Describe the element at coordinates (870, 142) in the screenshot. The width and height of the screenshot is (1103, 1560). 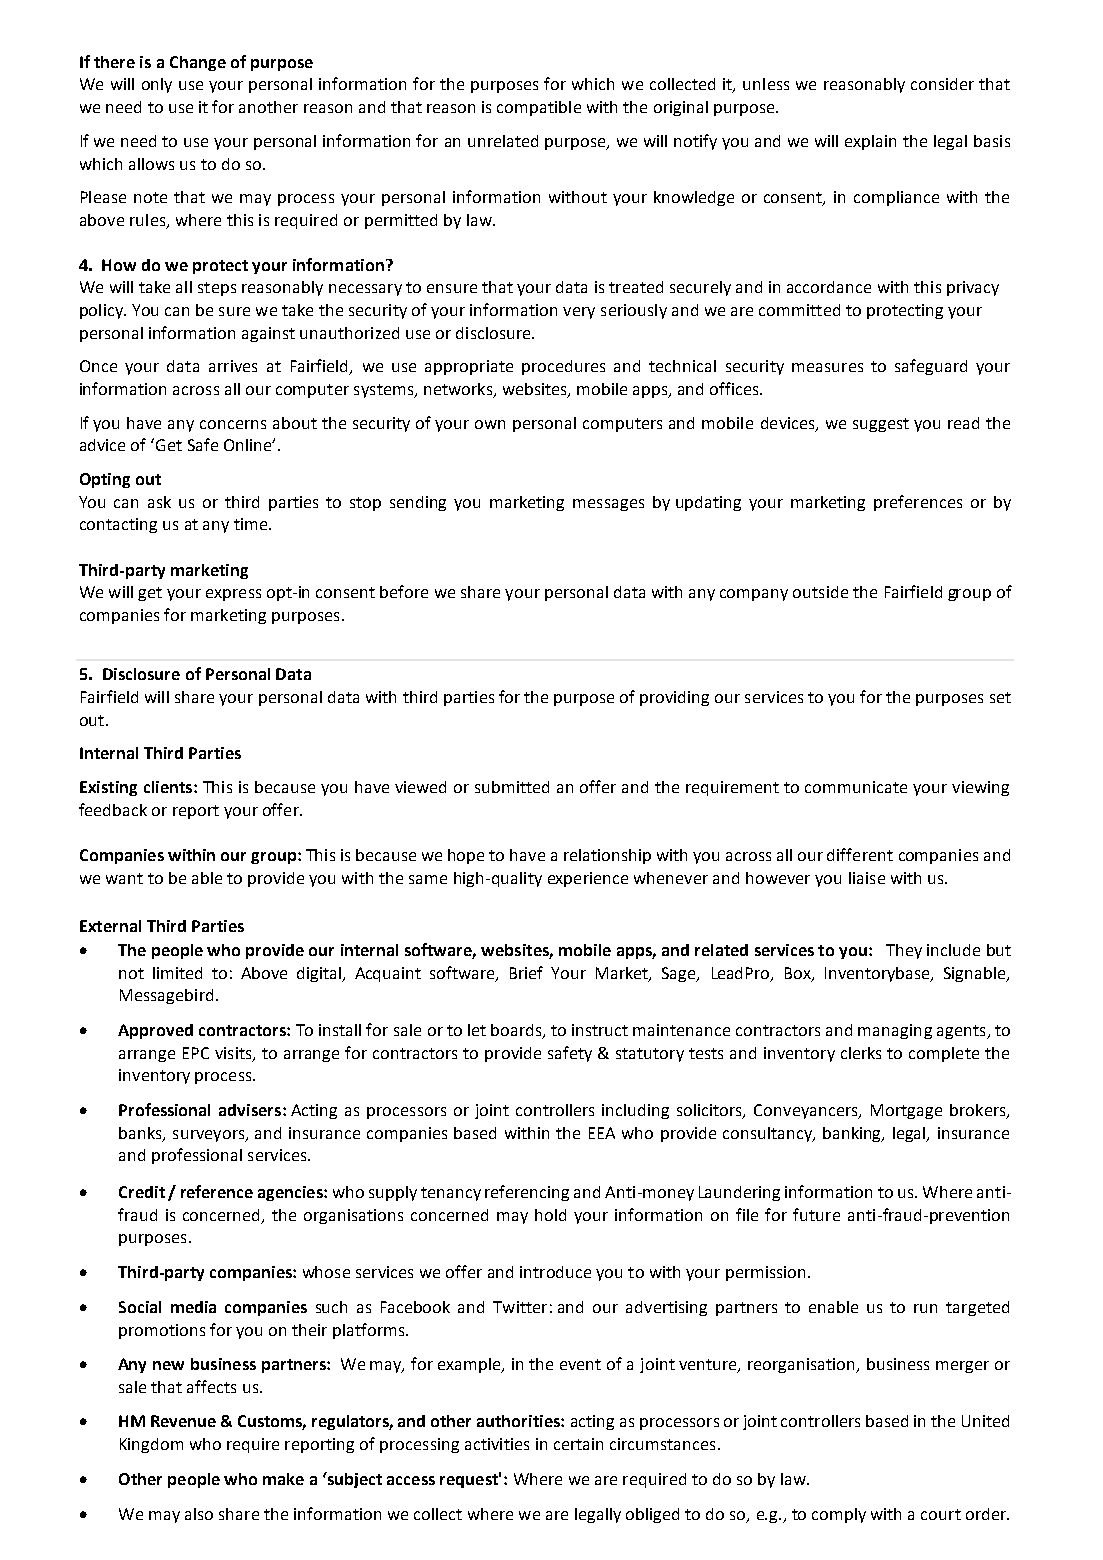
I see `explain` at that location.
